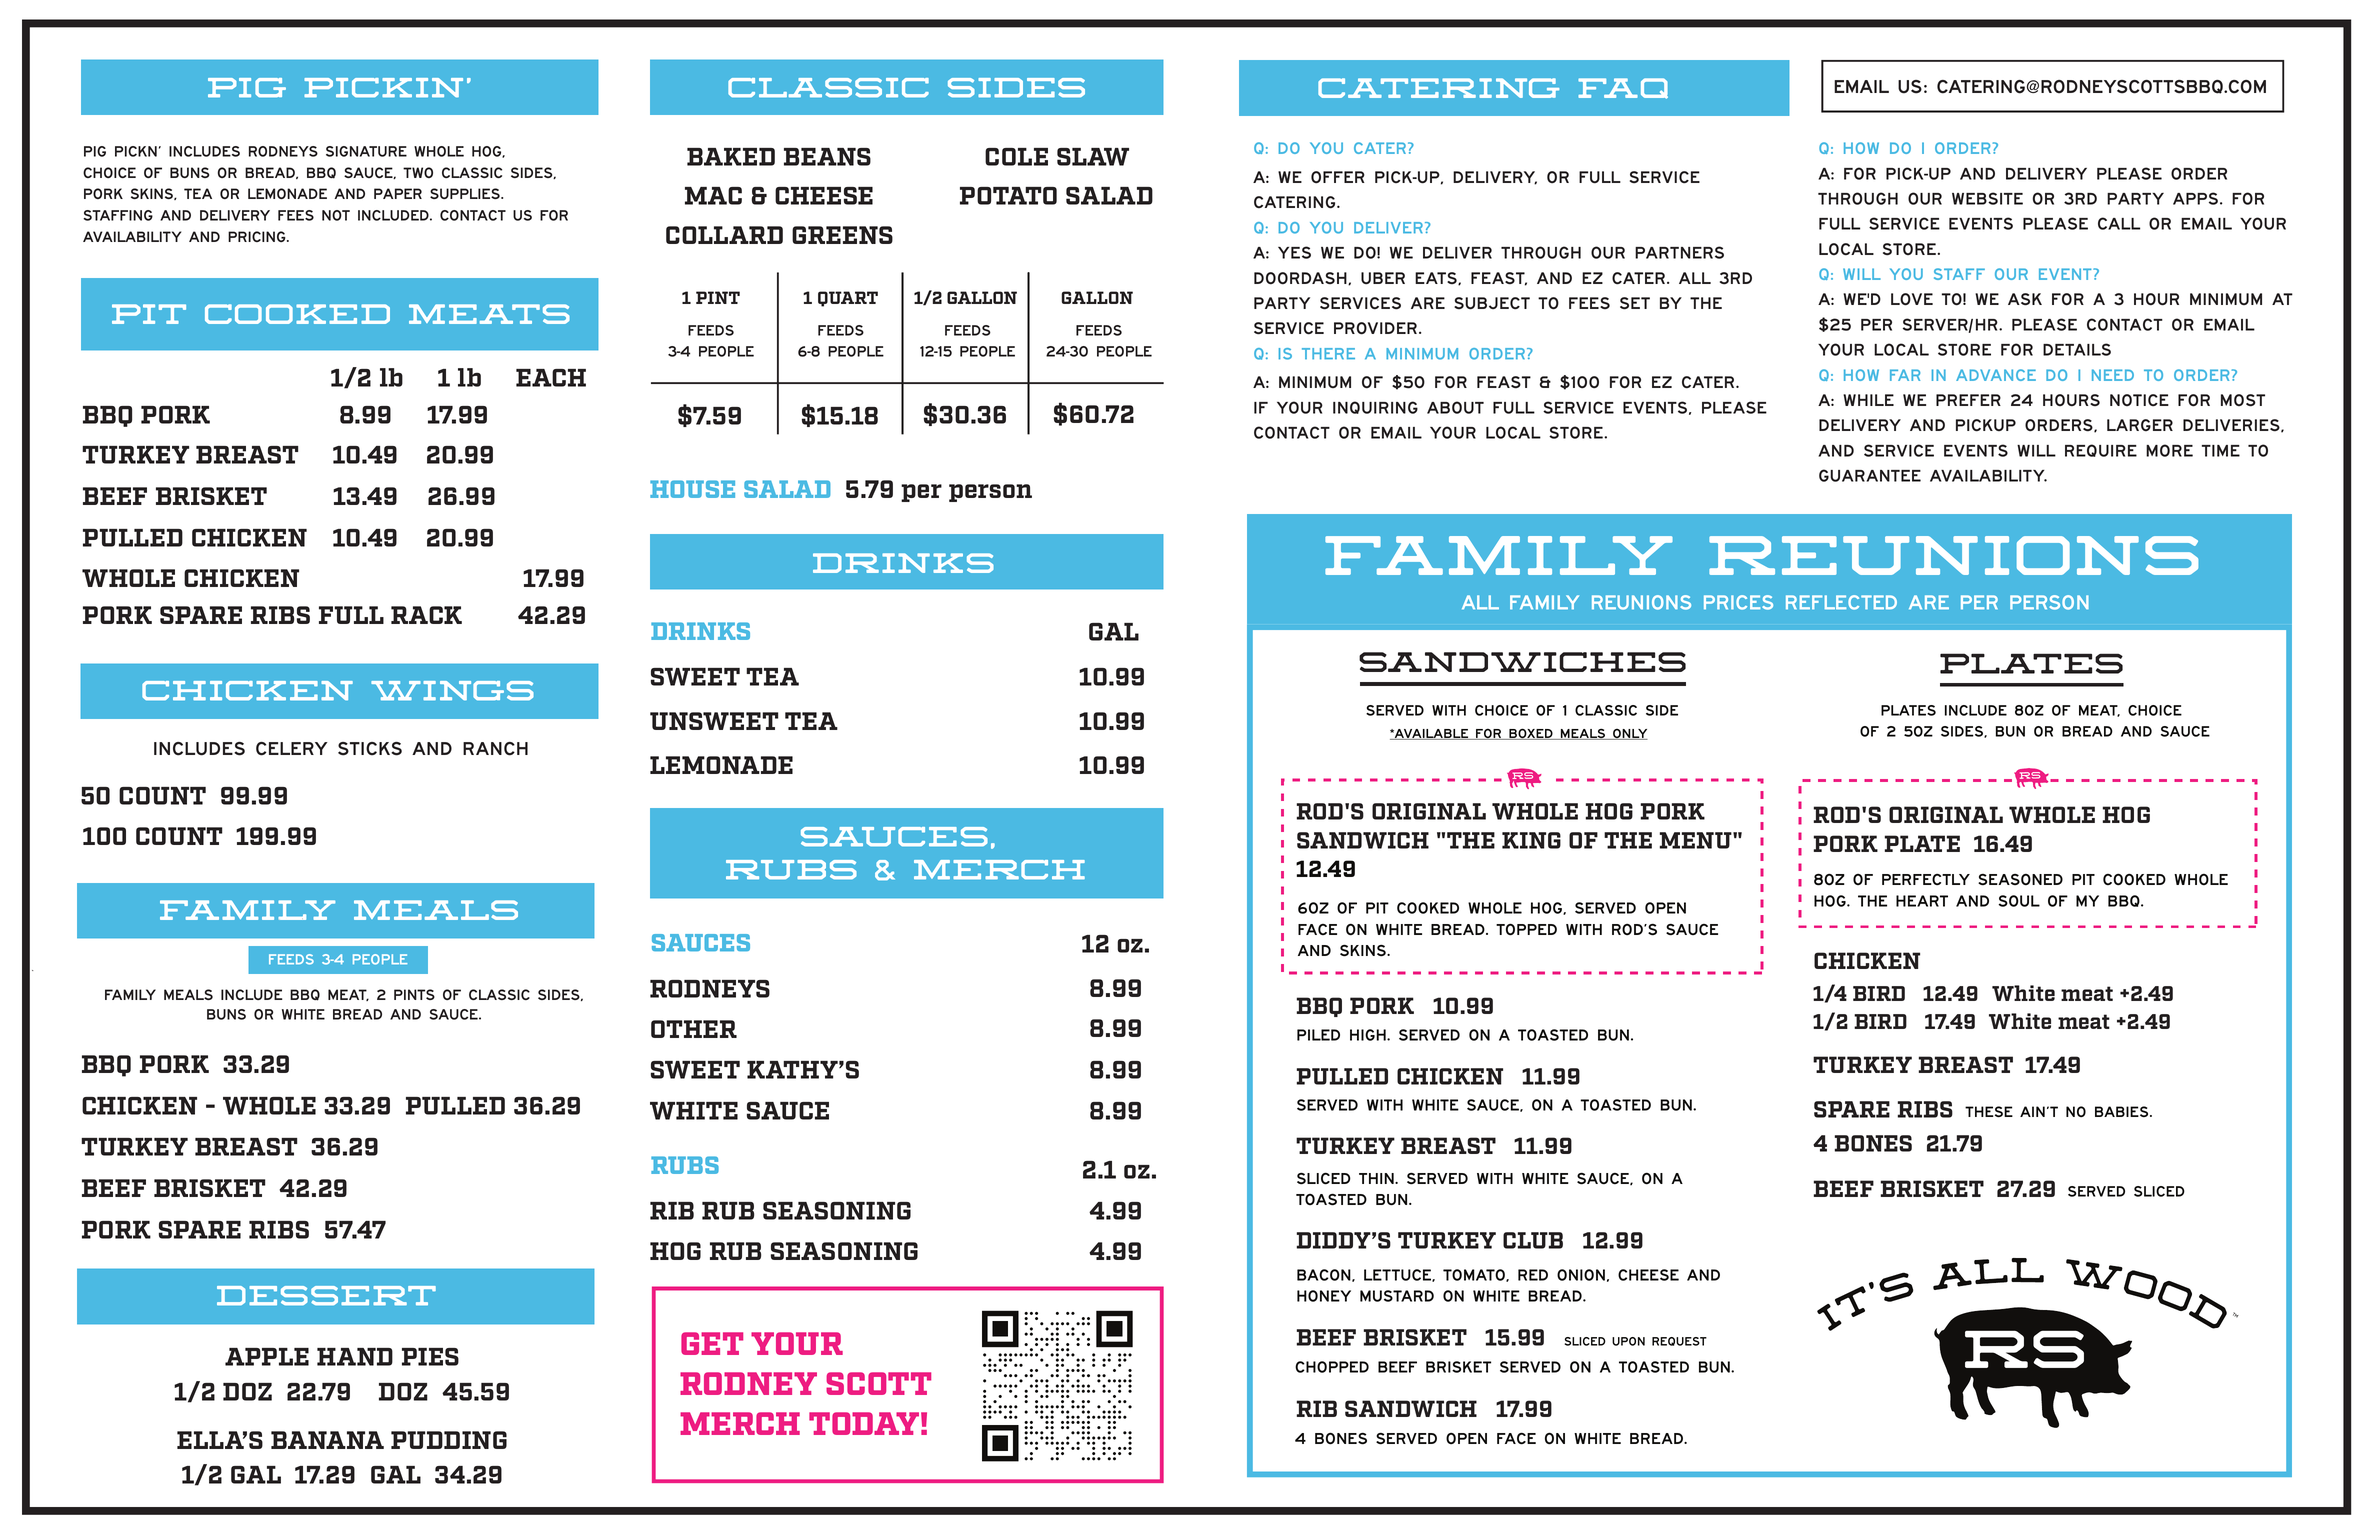 Image resolution: width=2372 pixels, height=1535 pixels. Describe the element at coordinates (1338, 177) in the screenshot. I see `offer` at that location.
